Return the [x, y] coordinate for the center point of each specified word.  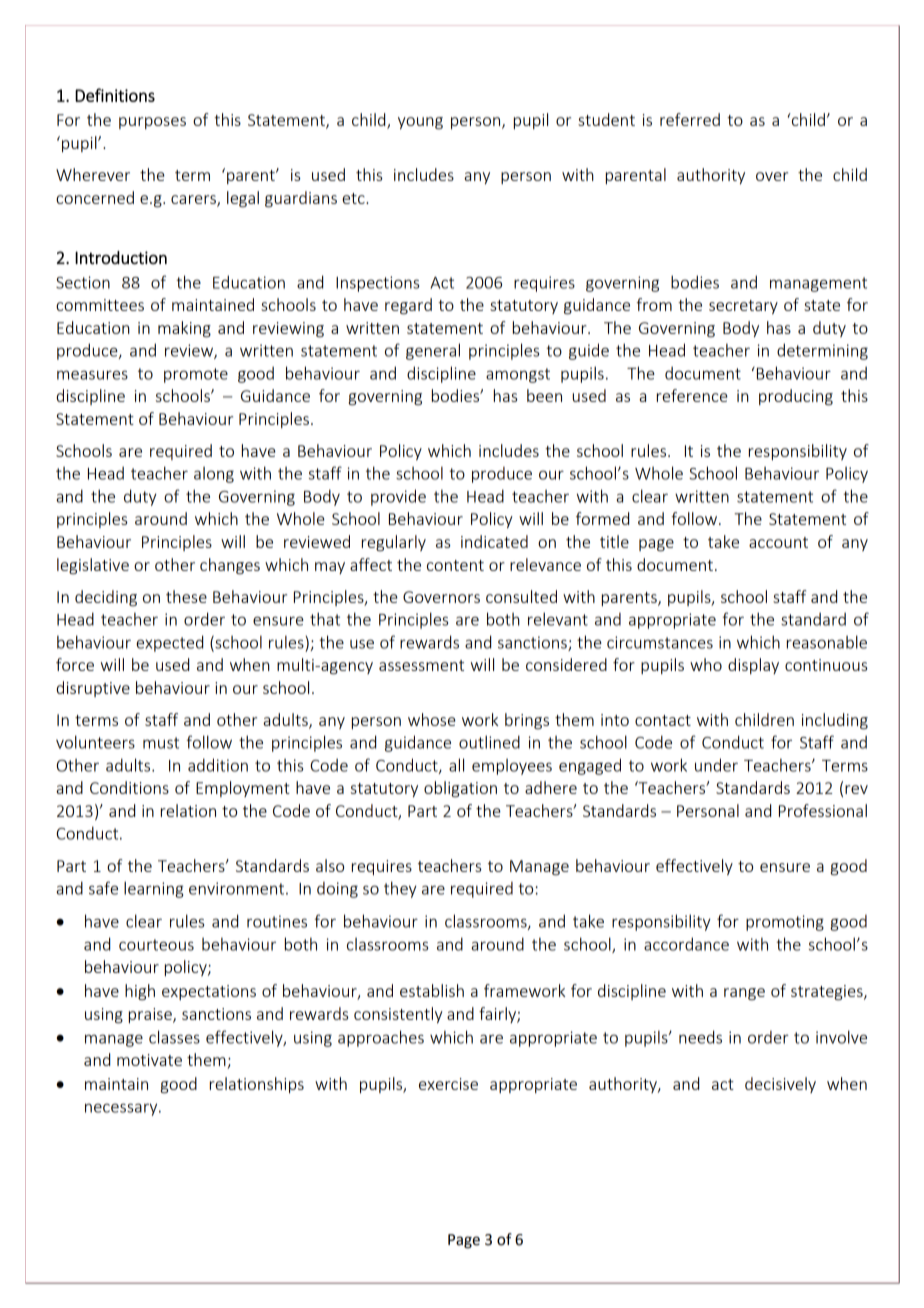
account [778, 542]
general [433, 351]
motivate [149, 1060]
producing [796, 397]
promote [196, 375]
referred [690, 119]
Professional [823, 810]
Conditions [129, 787]
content [455, 565]
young [420, 123]
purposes [152, 123]
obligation [460, 789]
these [186, 596]
